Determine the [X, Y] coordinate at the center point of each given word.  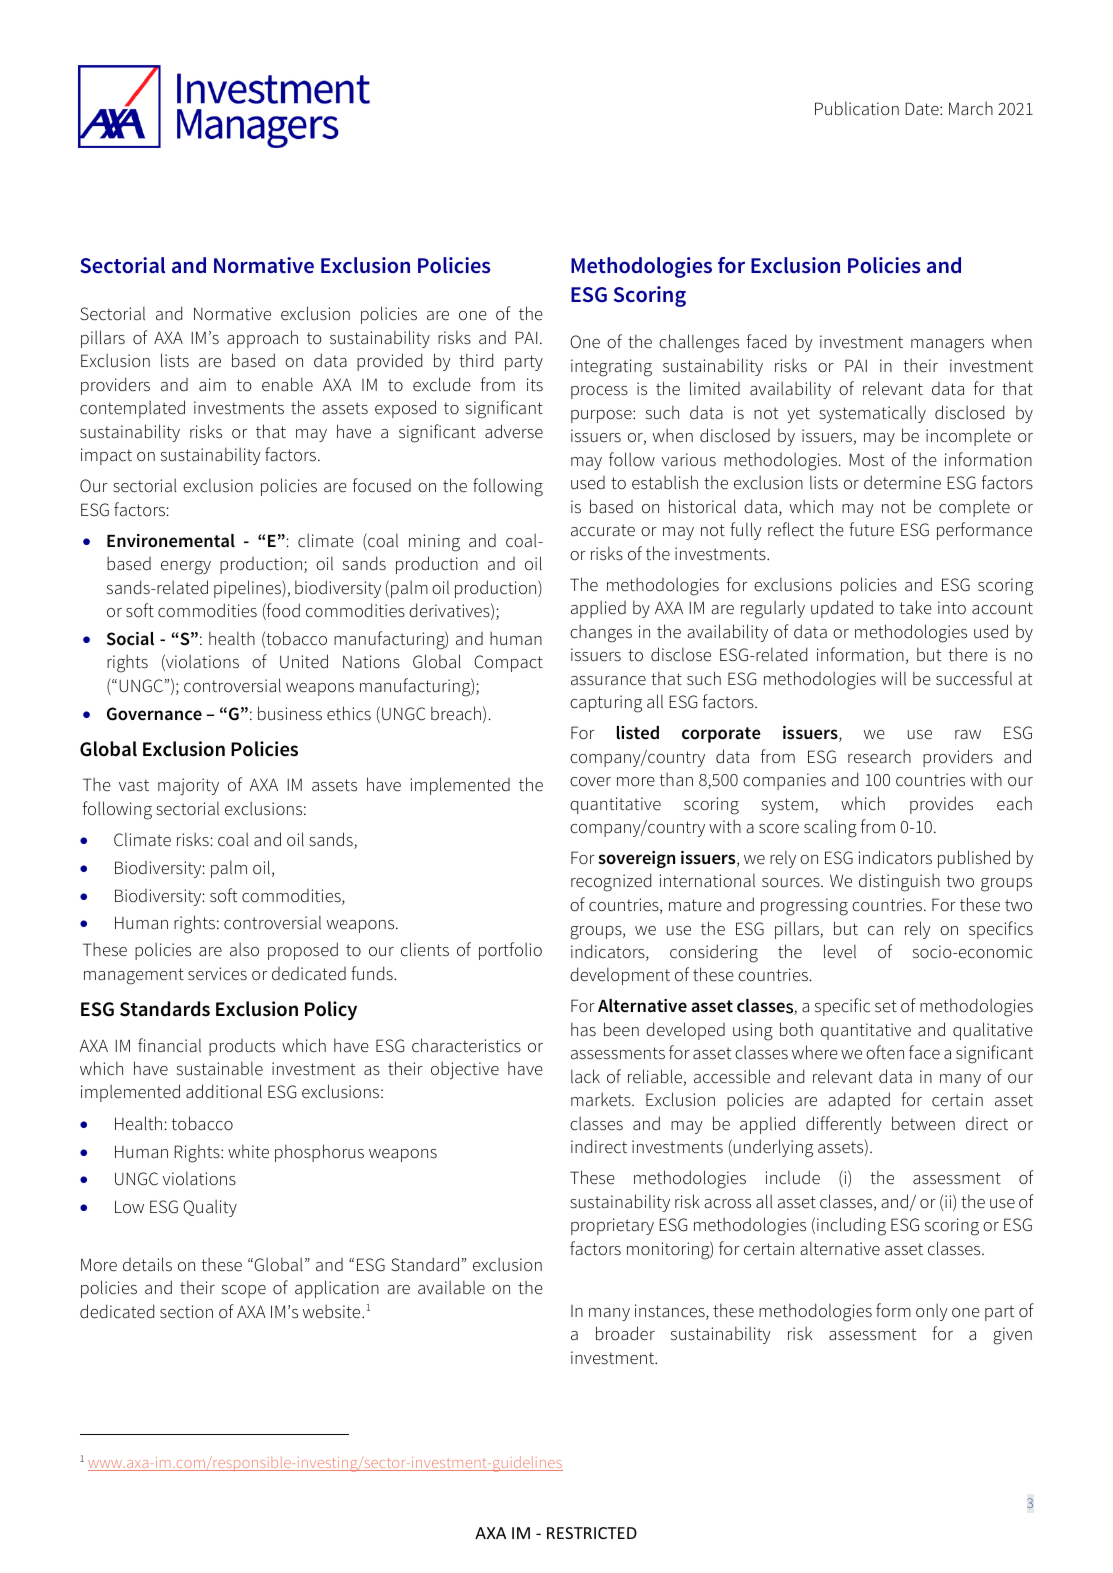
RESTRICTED [592, 1533]
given [1012, 1336]
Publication [857, 108]
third [476, 360]
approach [262, 339]
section [186, 1312]
